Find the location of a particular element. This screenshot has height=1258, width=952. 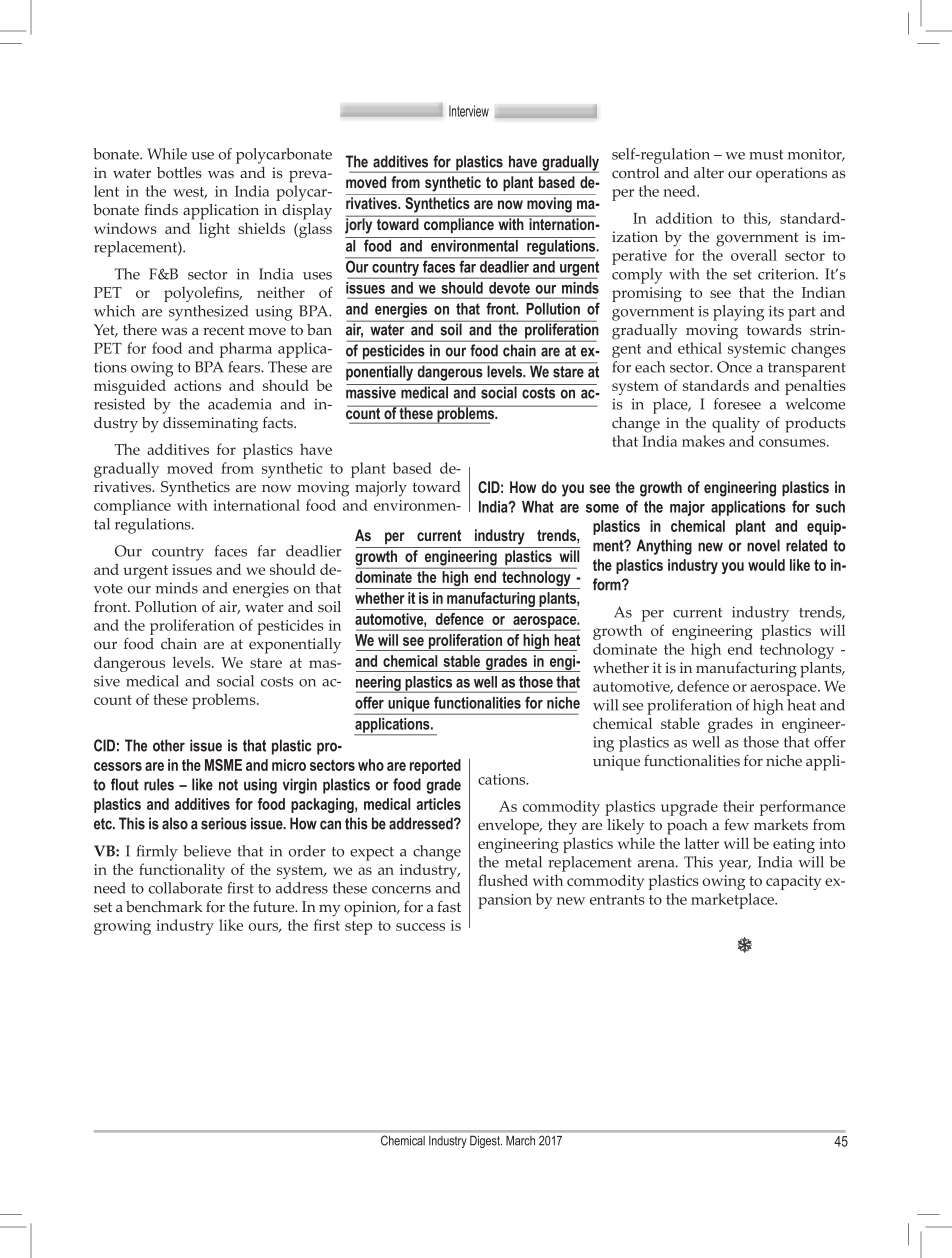

bottles is located at coordinates (179, 173).
